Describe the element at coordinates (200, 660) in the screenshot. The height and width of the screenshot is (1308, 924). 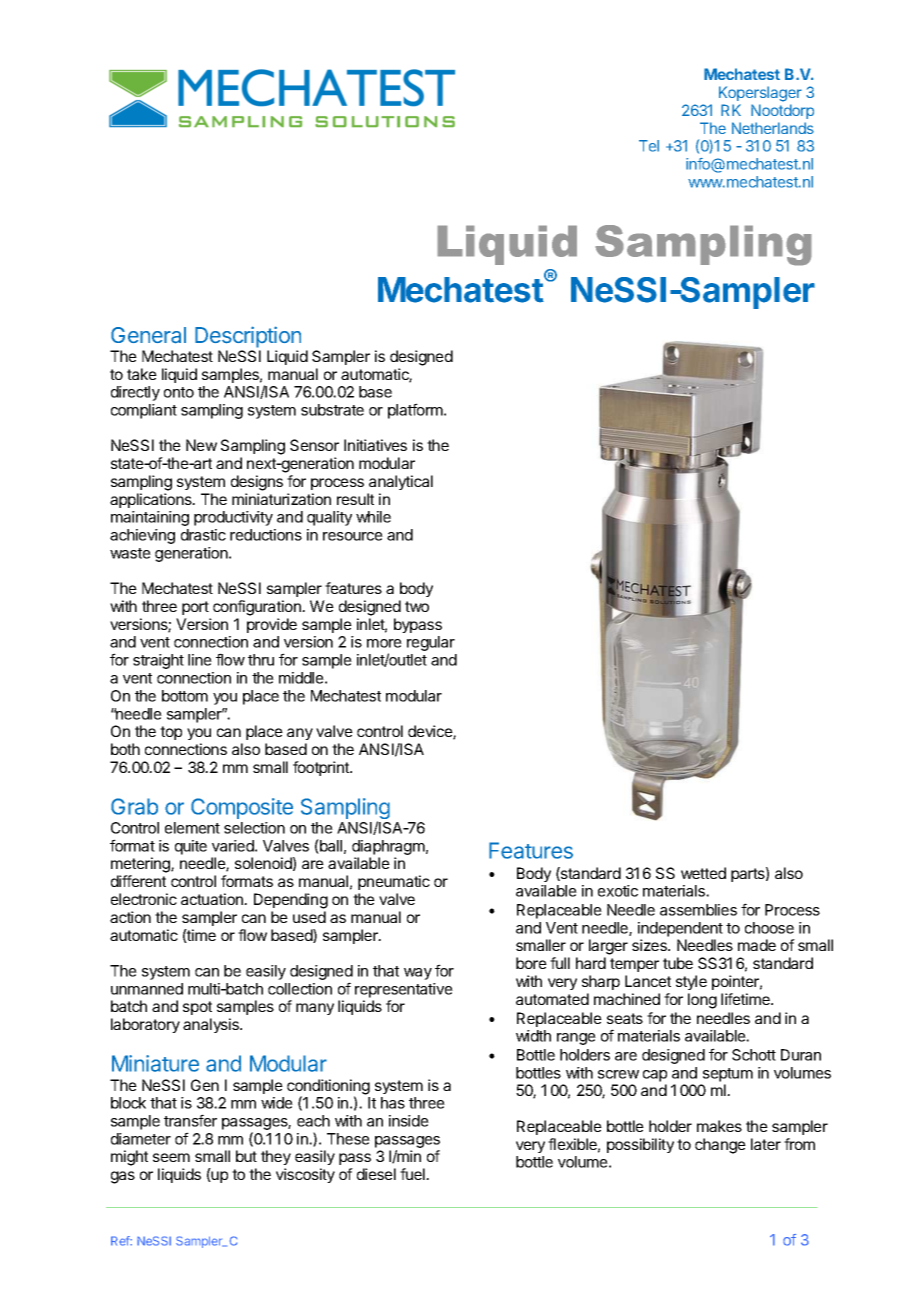
I see `line` at that location.
